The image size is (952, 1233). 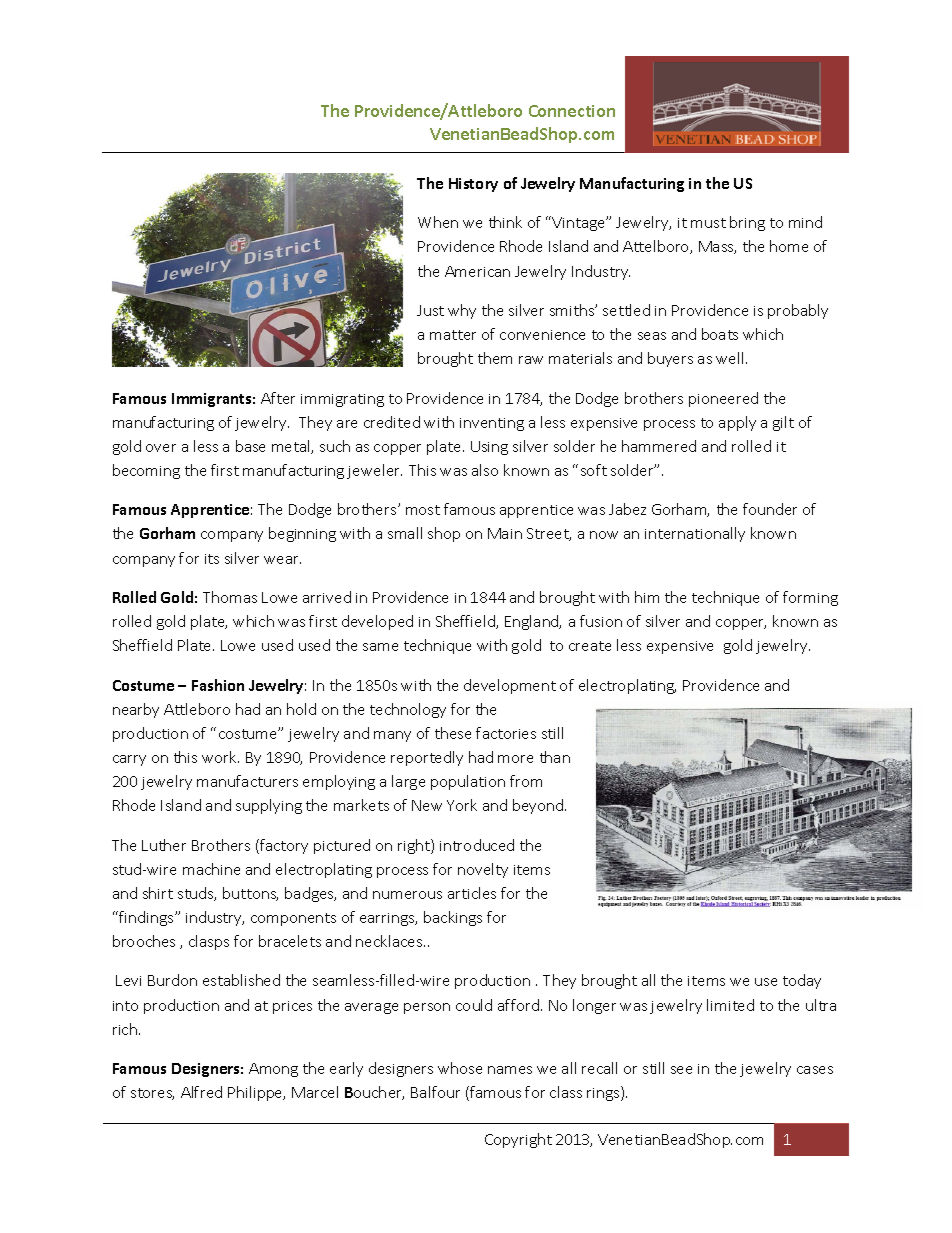 What do you see at coordinates (230, 597) in the image?
I see `Thomas` at bounding box center [230, 597].
